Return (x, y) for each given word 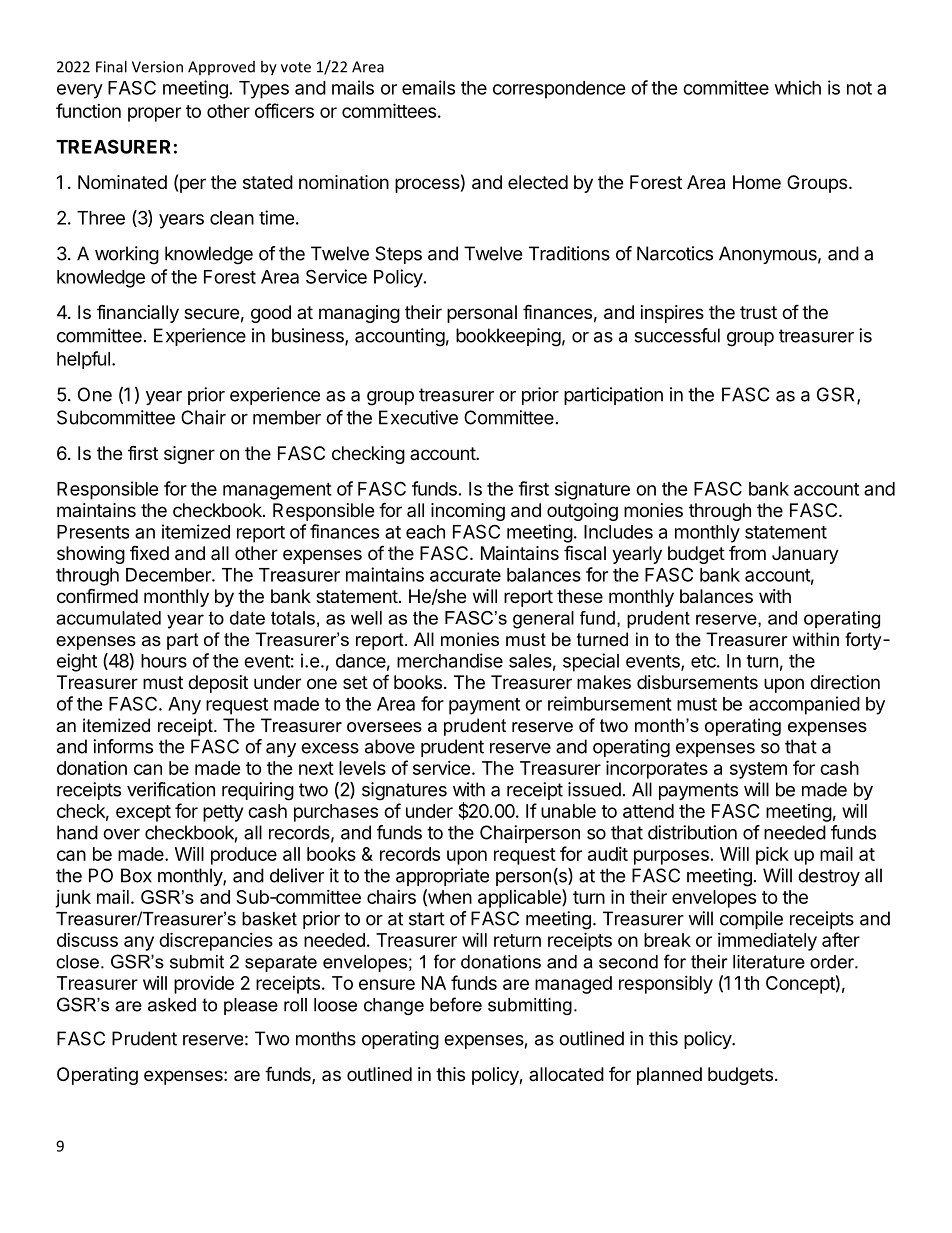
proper (154, 114)
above (390, 746)
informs (123, 746)
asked (172, 1005)
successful (677, 335)
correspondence (559, 90)
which (798, 87)
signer (189, 455)
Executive (418, 417)
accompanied (804, 705)
